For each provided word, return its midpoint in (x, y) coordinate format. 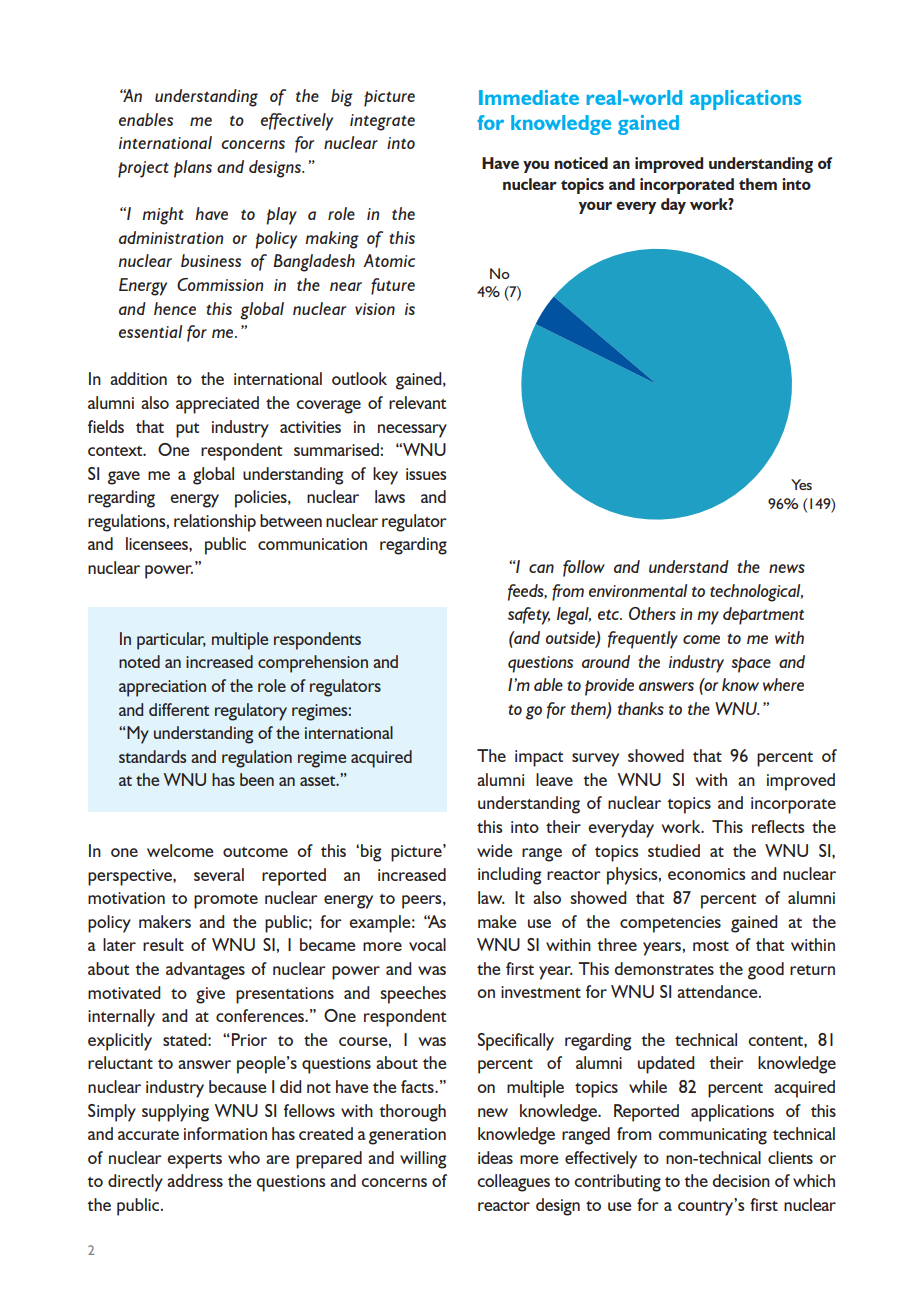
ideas (495, 1157)
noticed (581, 163)
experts (194, 1161)
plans (193, 169)
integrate (382, 122)
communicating (712, 1136)
